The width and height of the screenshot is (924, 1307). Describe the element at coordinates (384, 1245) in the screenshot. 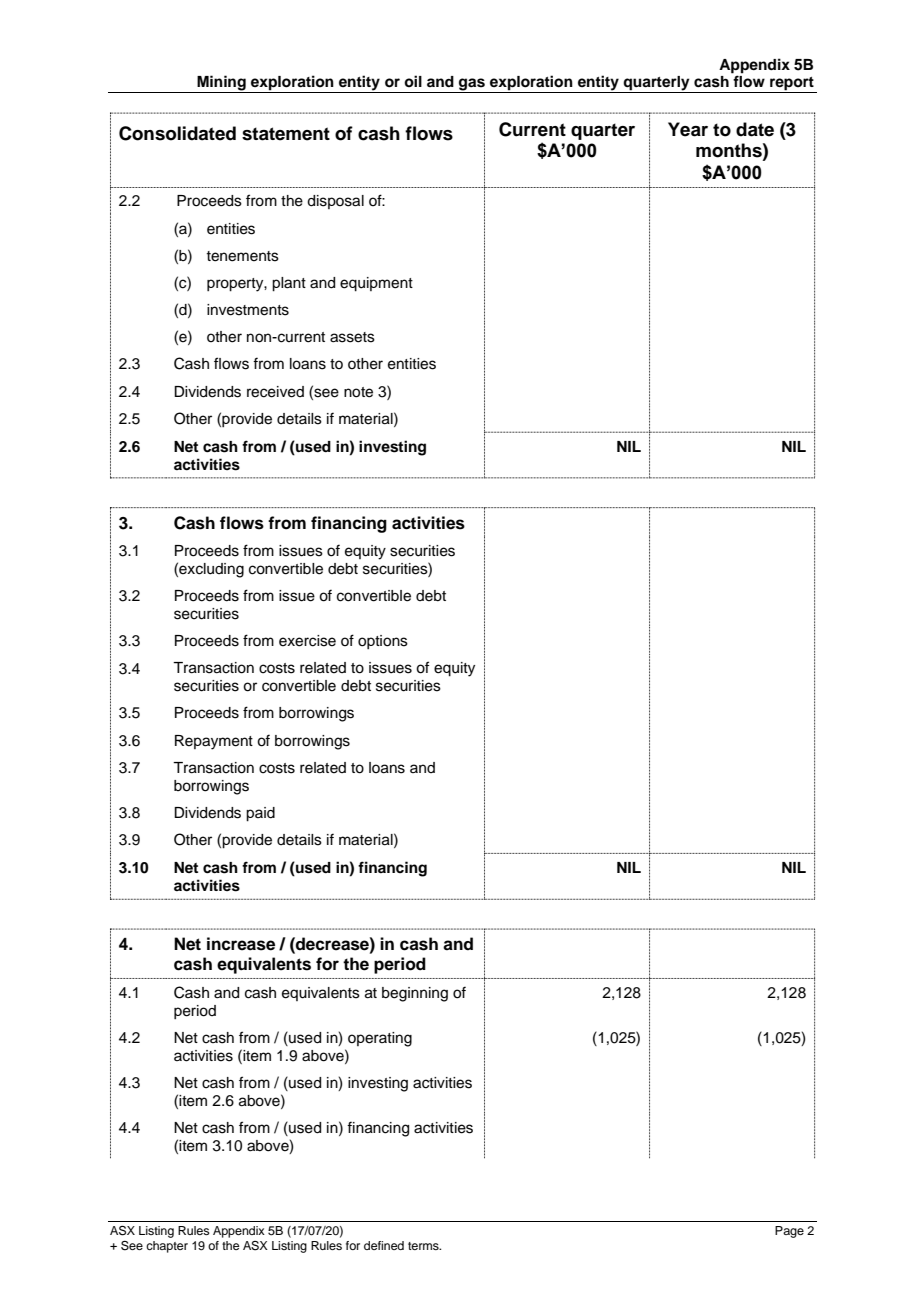

I see `defined` at that location.
